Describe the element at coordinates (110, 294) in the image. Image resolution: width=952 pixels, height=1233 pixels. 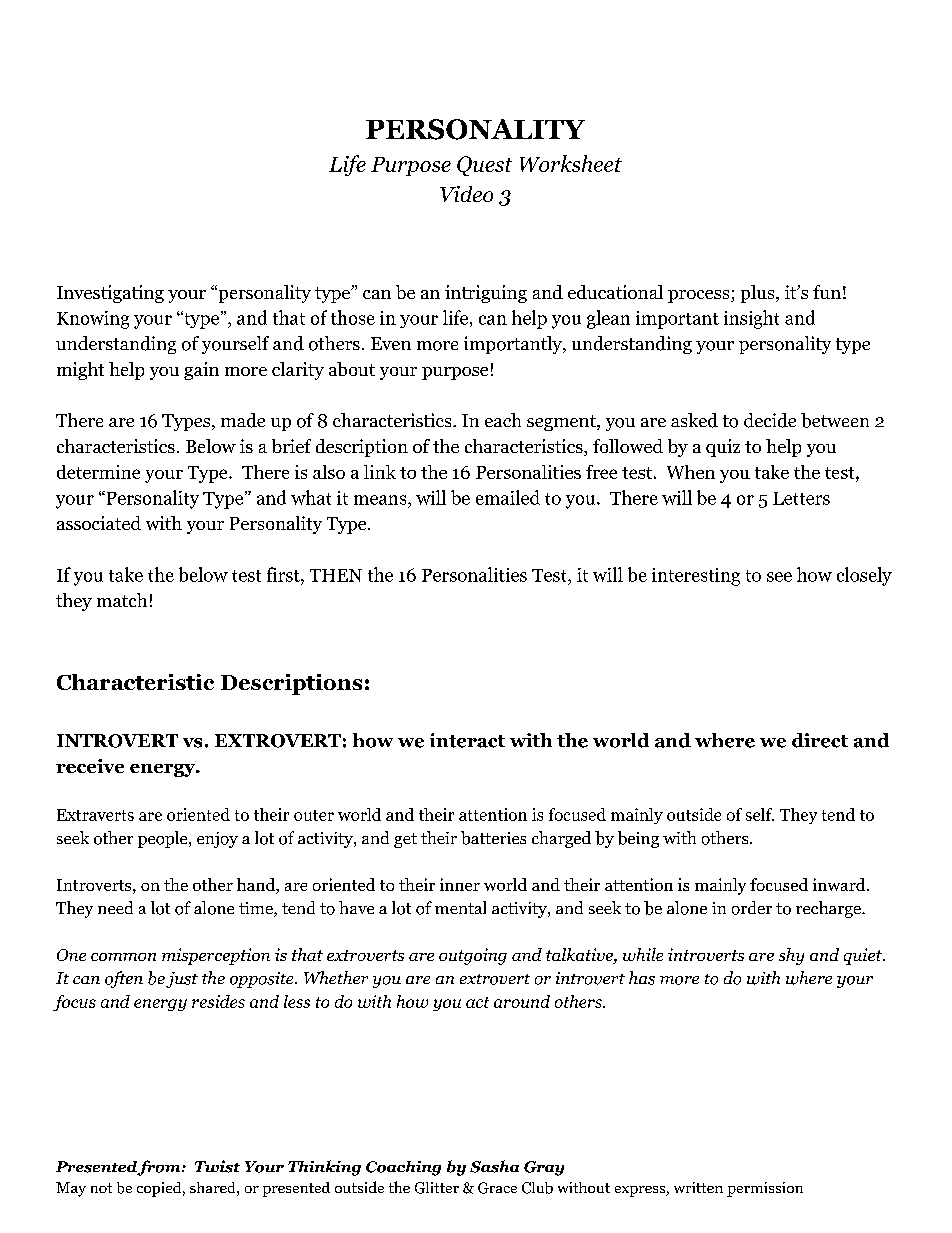
I see `Investigating` at that location.
